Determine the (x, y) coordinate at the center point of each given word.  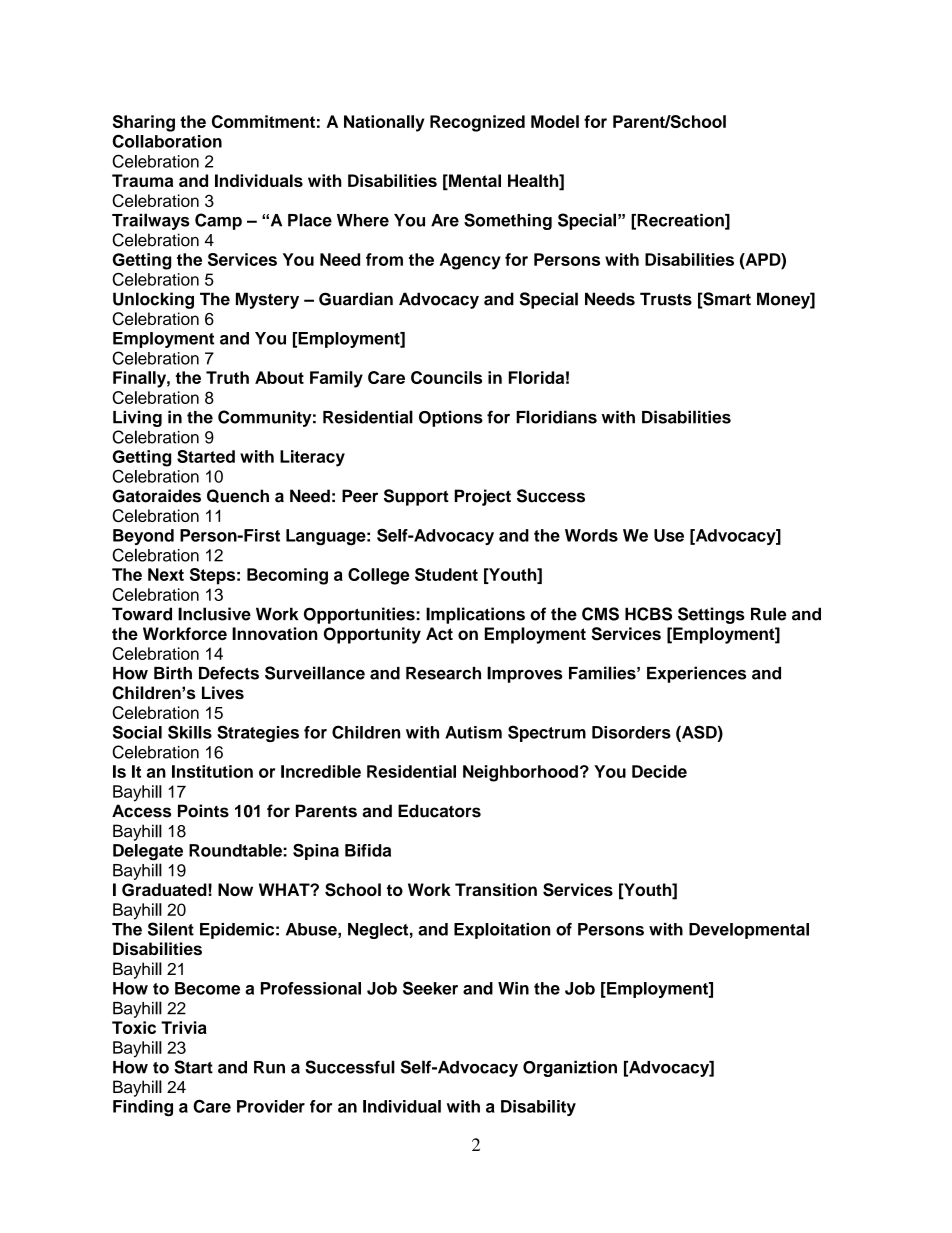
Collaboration (167, 141)
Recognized (477, 123)
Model (555, 121)
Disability (538, 1108)
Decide (659, 771)
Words (591, 535)
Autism (473, 732)
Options (451, 418)
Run (269, 1067)
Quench (238, 496)
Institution (212, 771)
